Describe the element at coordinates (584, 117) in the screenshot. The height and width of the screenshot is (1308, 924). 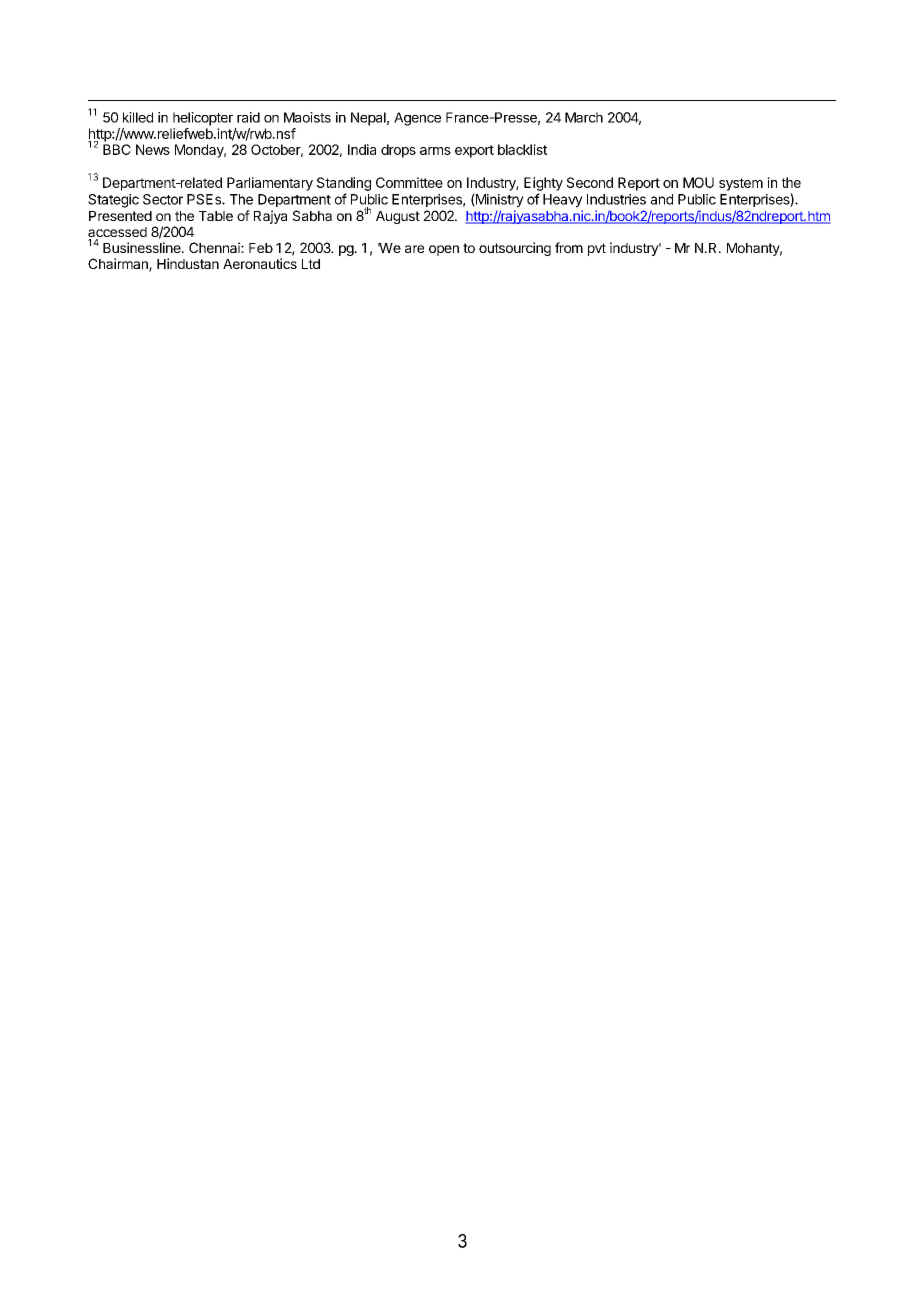
I see `March` at that location.
